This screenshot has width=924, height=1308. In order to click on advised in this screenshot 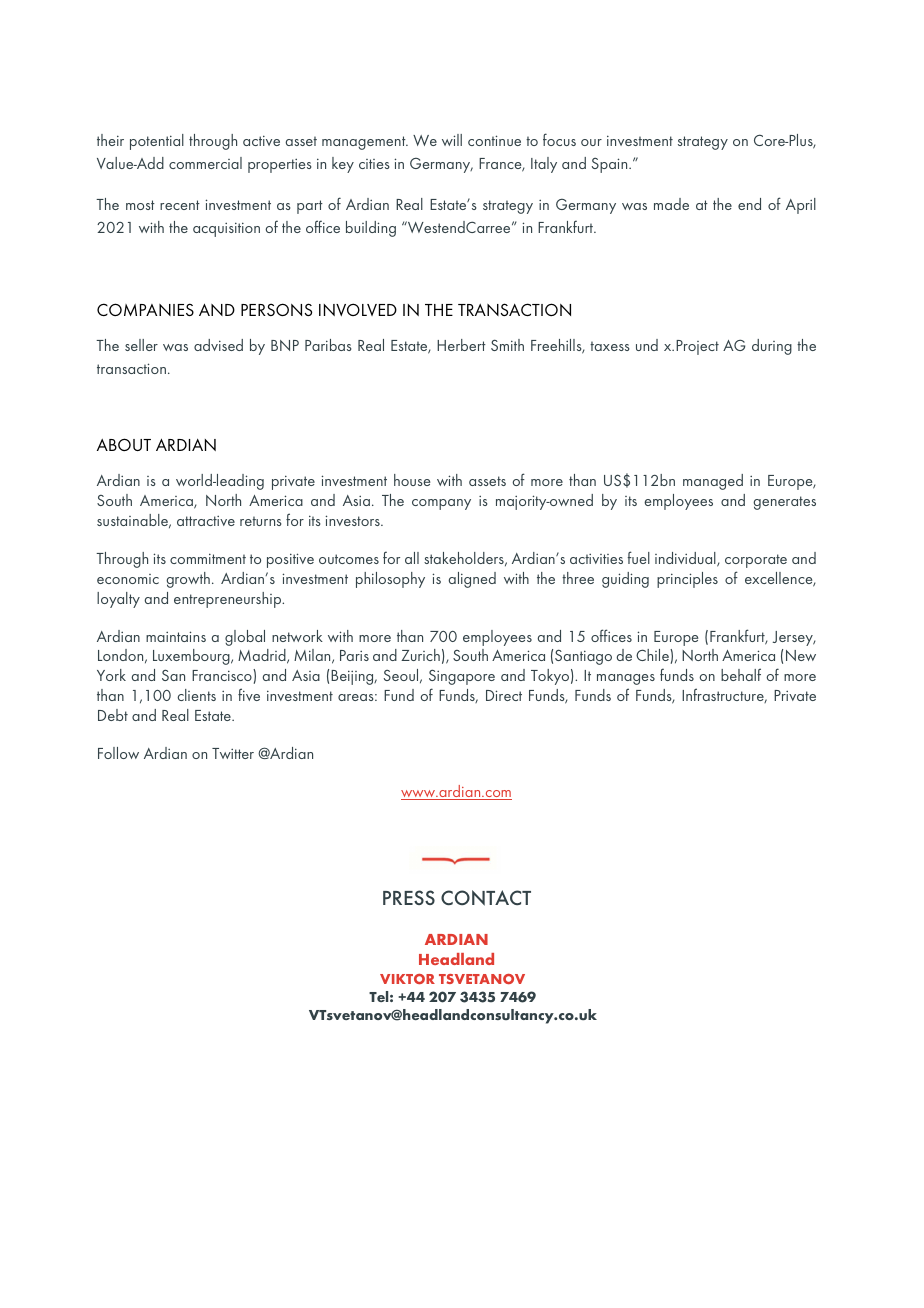, I will do `click(218, 345)`.
